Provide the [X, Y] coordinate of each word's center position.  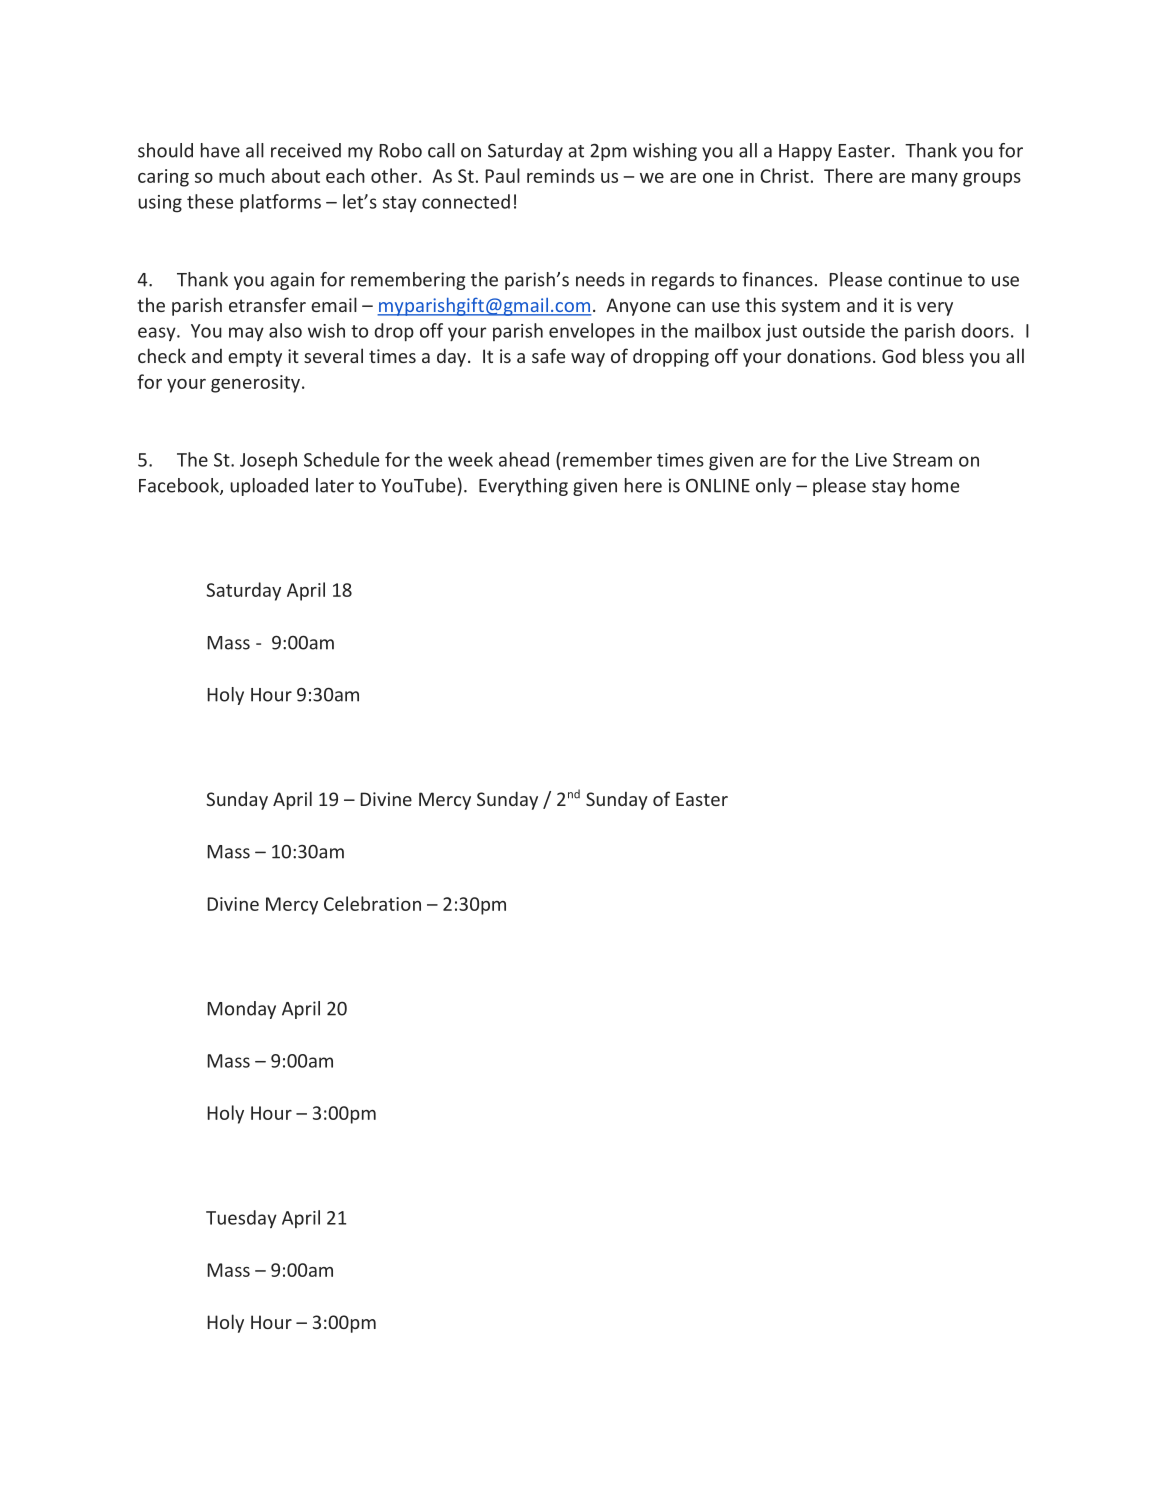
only [773, 487]
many [935, 180]
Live [871, 460]
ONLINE [718, 486]
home [935, 485]
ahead [524, 459]
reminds [561, 175]
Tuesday [241, 1219]
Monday [241, 1010]
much [242, 175]
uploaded [269, 487]
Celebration [372, 903]
